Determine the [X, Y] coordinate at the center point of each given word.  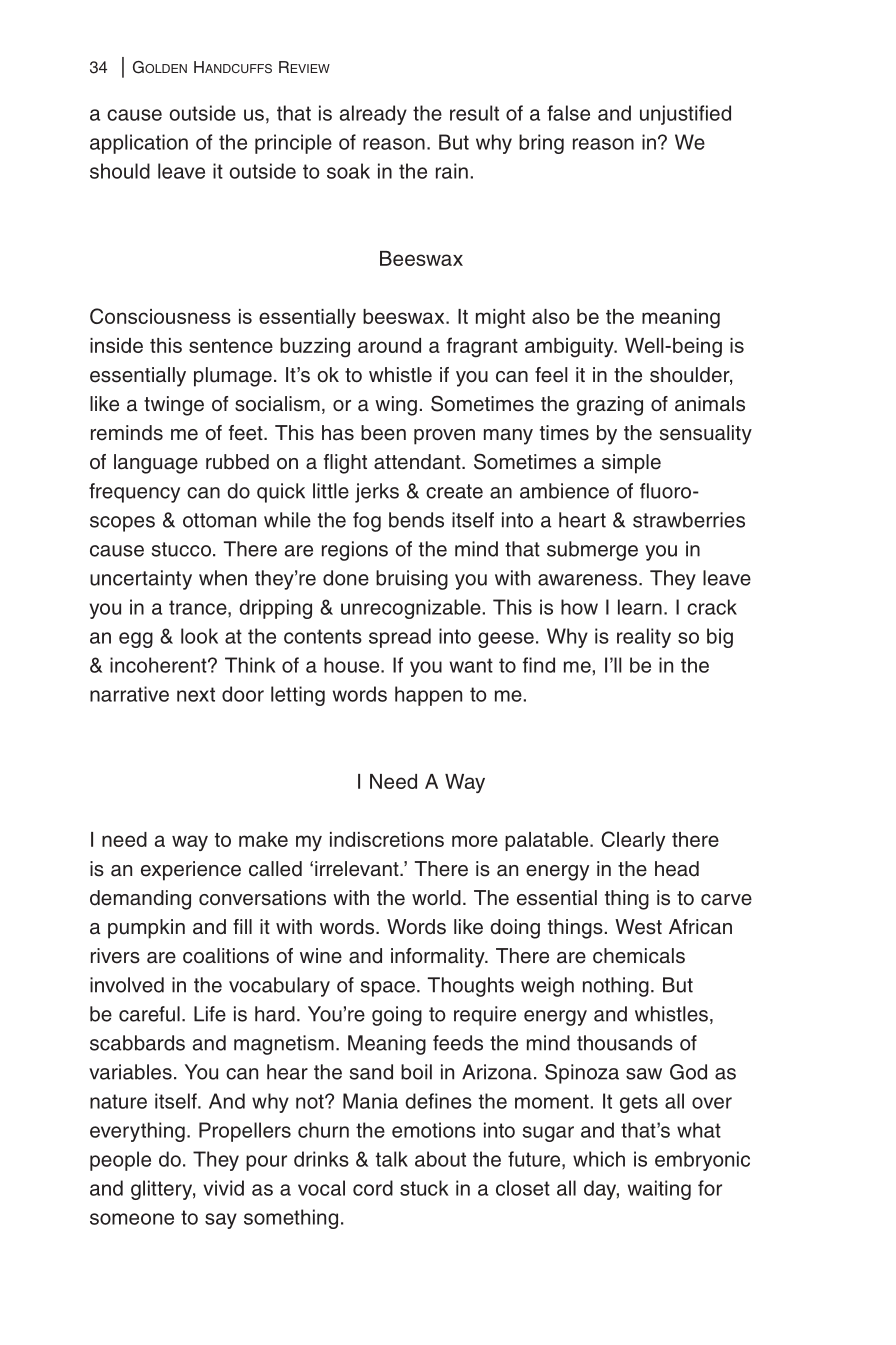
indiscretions [387, 839]
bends [416, 520]
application [139, 144]
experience [191, 871]
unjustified [685, 115]
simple [631, 464]
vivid [223, 1188]
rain [452, 171]
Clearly [633, 841]
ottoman [219, 520]
